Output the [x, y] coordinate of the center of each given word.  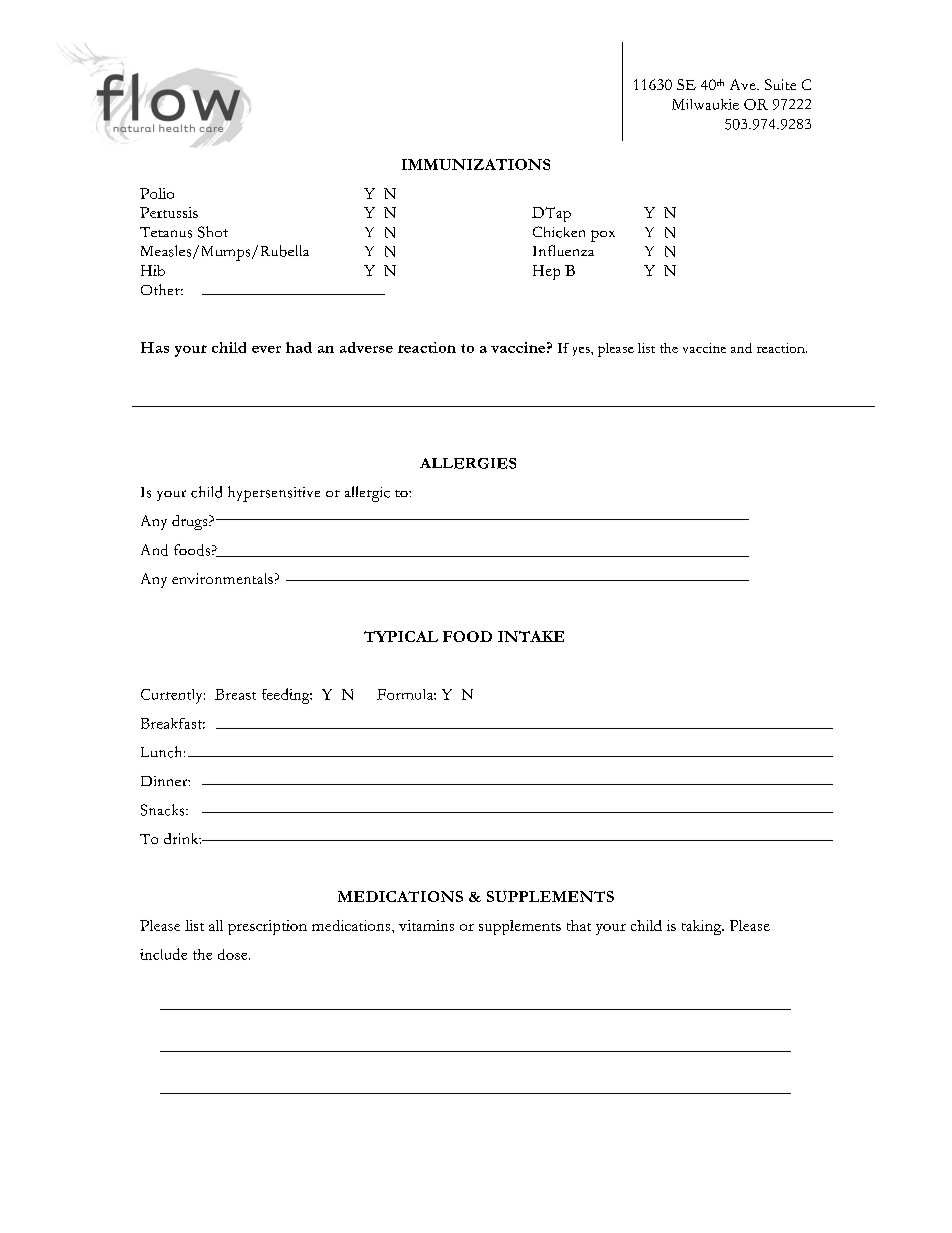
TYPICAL [401, 636]
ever [266, 349]
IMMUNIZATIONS [476, 164]
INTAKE [531, 636]
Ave [744, 84]
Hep [546, 272]
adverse [366, 347]
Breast [235, 694]
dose [234, 954]
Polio [157, 193]
